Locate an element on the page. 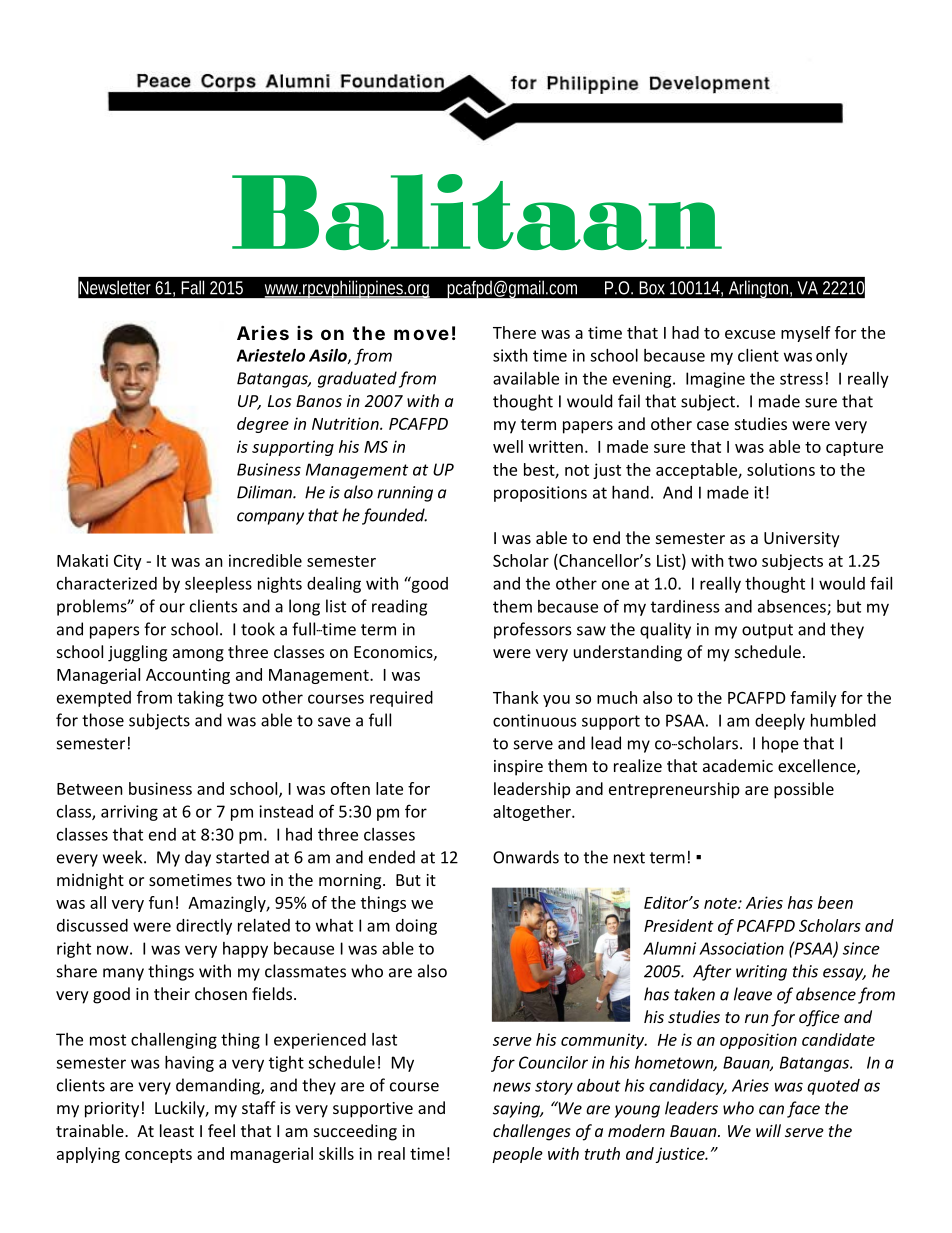 Image resolution: width=952 pixels, height=1233 pixels. doing is located at coordinates (416, 927).
